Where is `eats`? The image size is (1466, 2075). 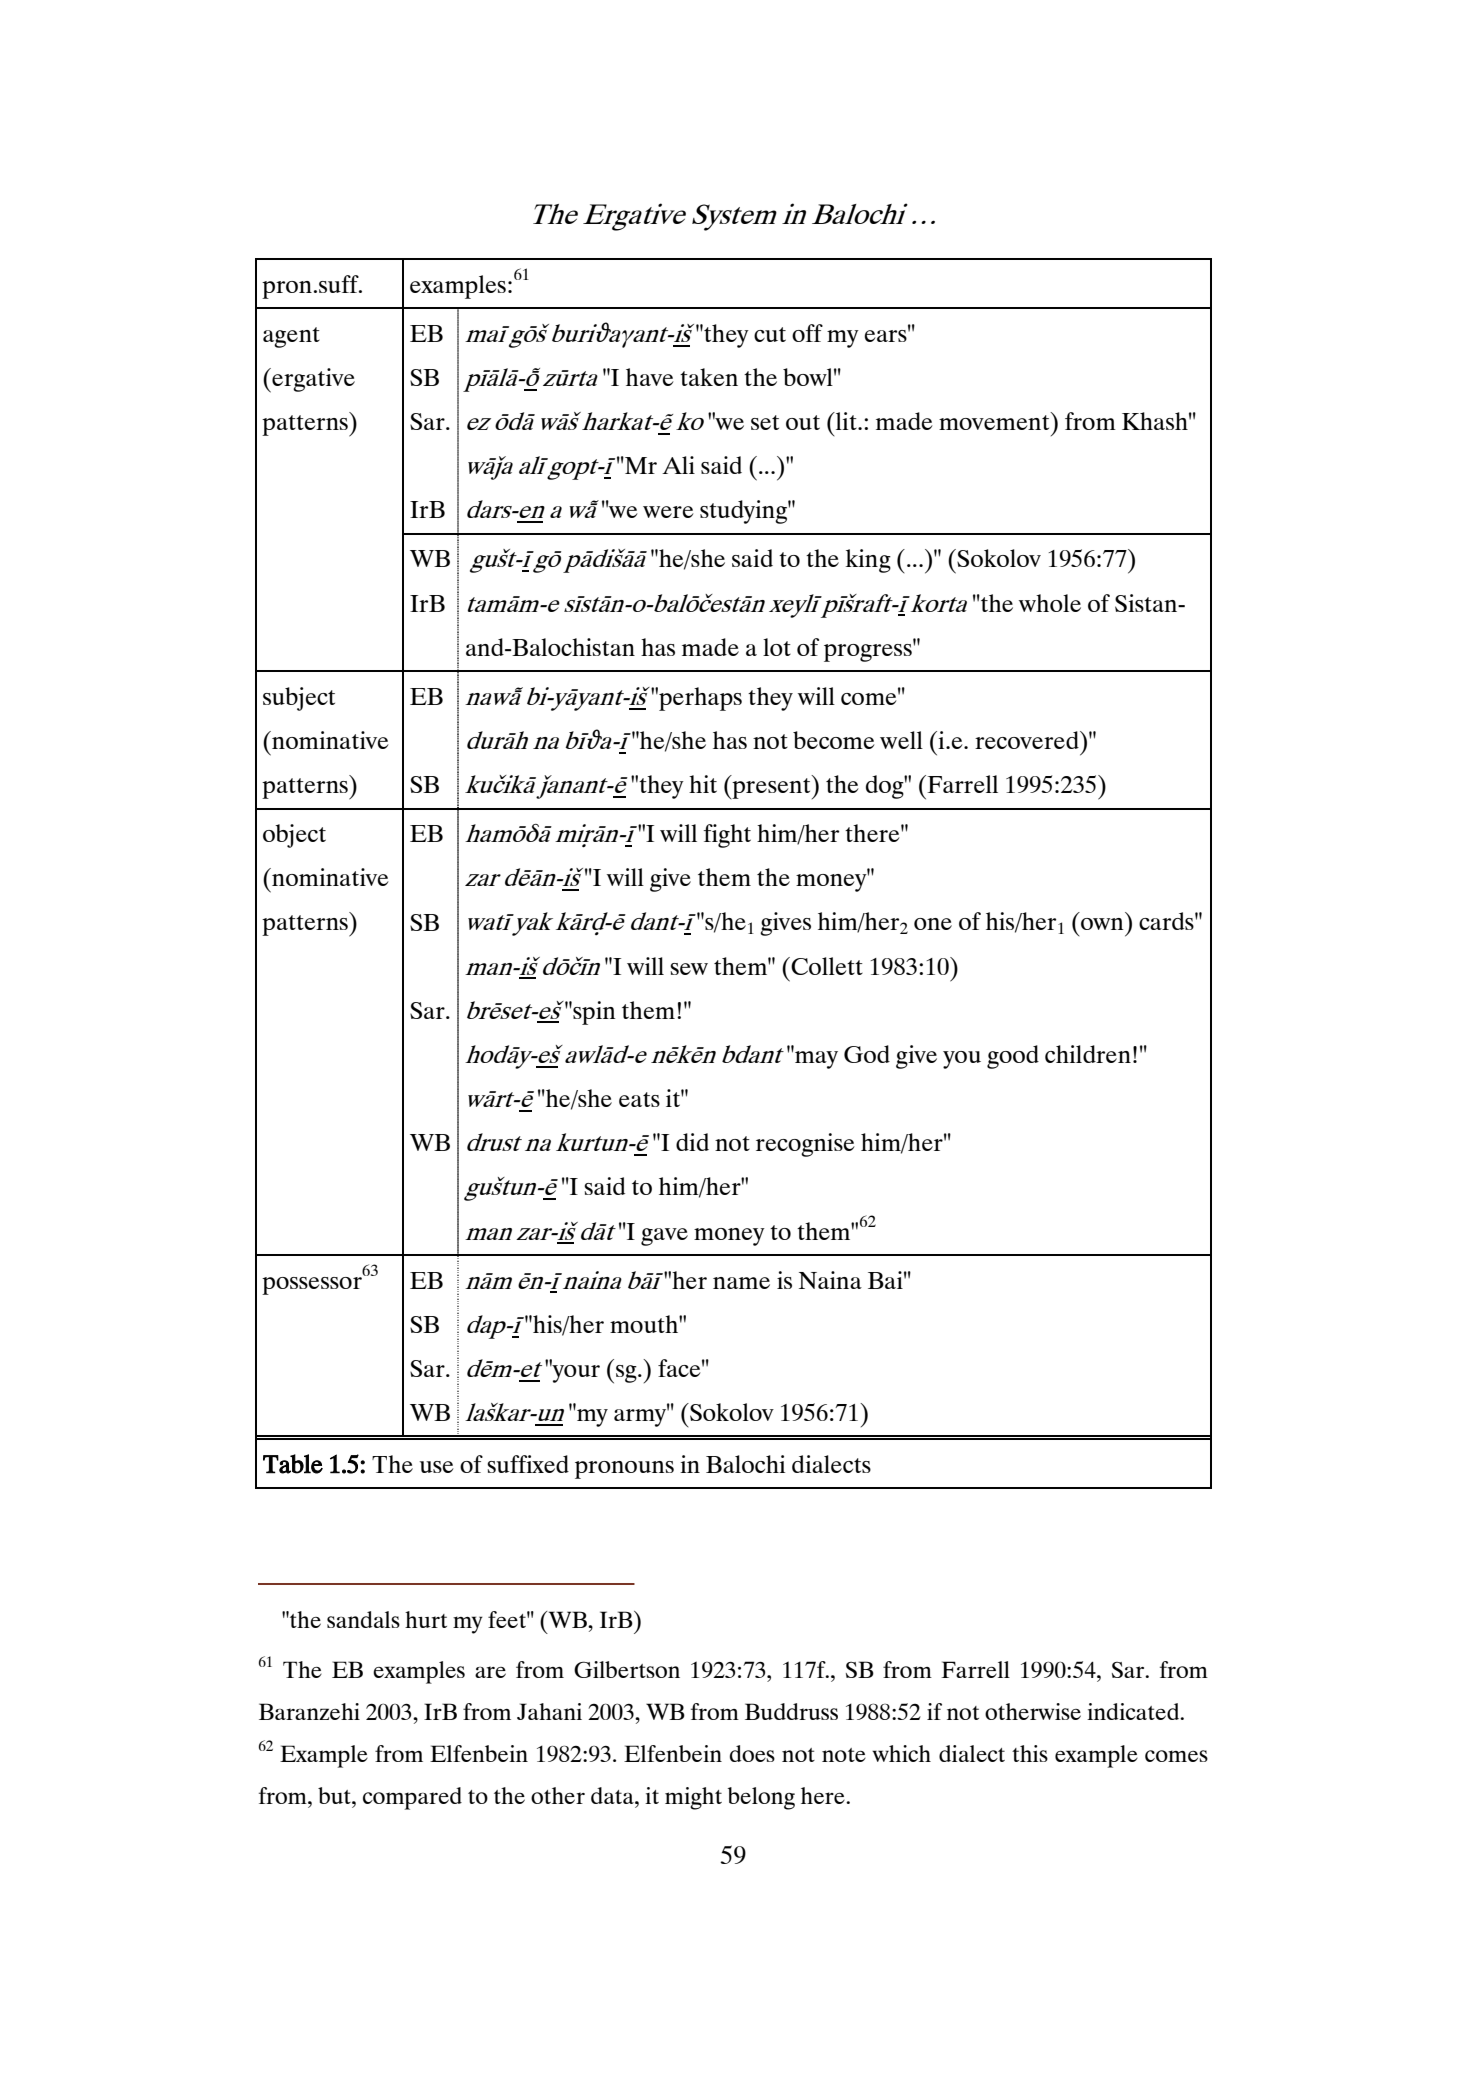
eats is located at coordinates (639, 1099).
